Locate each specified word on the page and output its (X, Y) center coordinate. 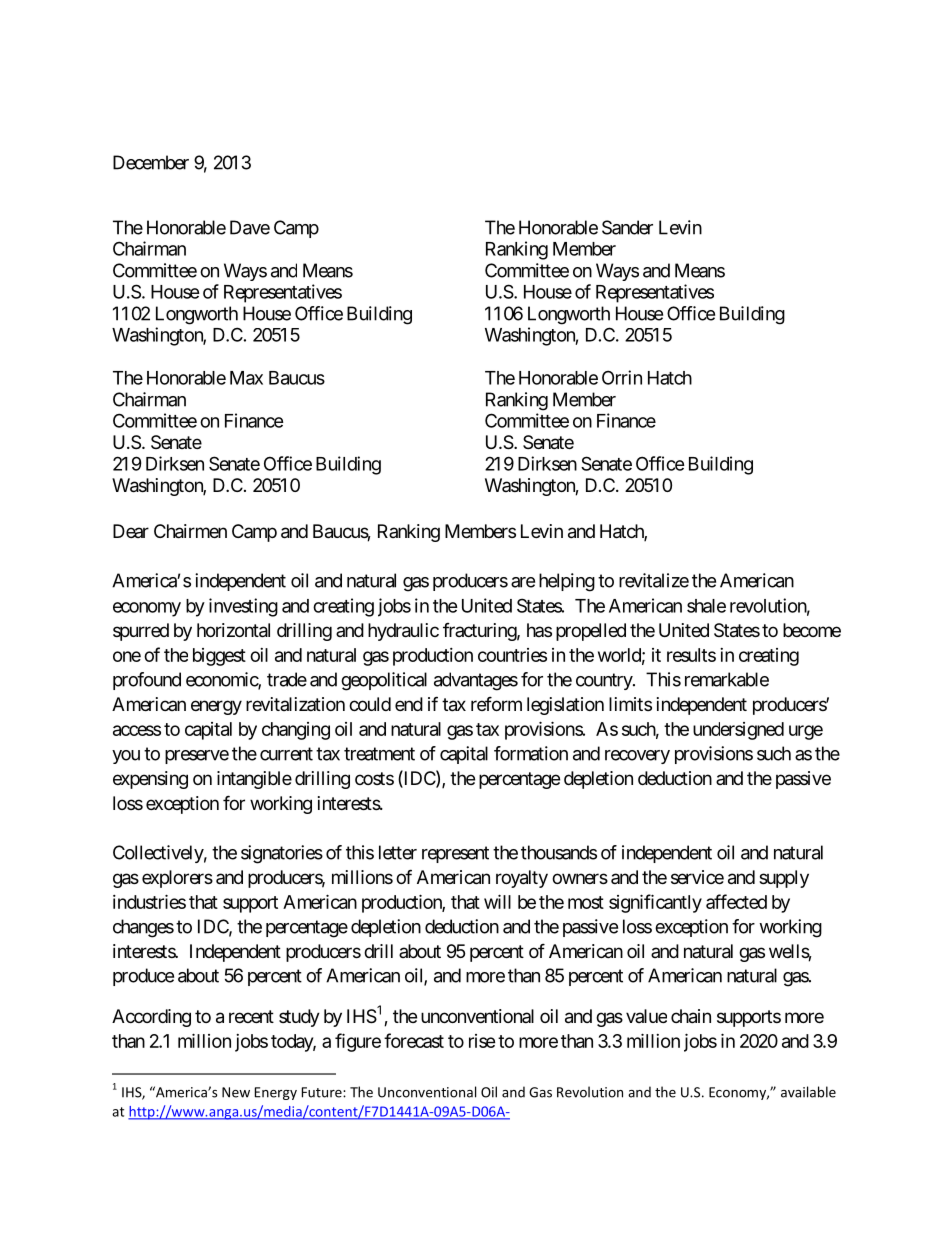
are (523, 582)
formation (531, 753)
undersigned (738, 731)
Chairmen (190, 531)
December (151, 162)
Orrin (622, 377)
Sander (627, 227)
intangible (254, 780)
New (236, 1092)
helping (567, 582)
